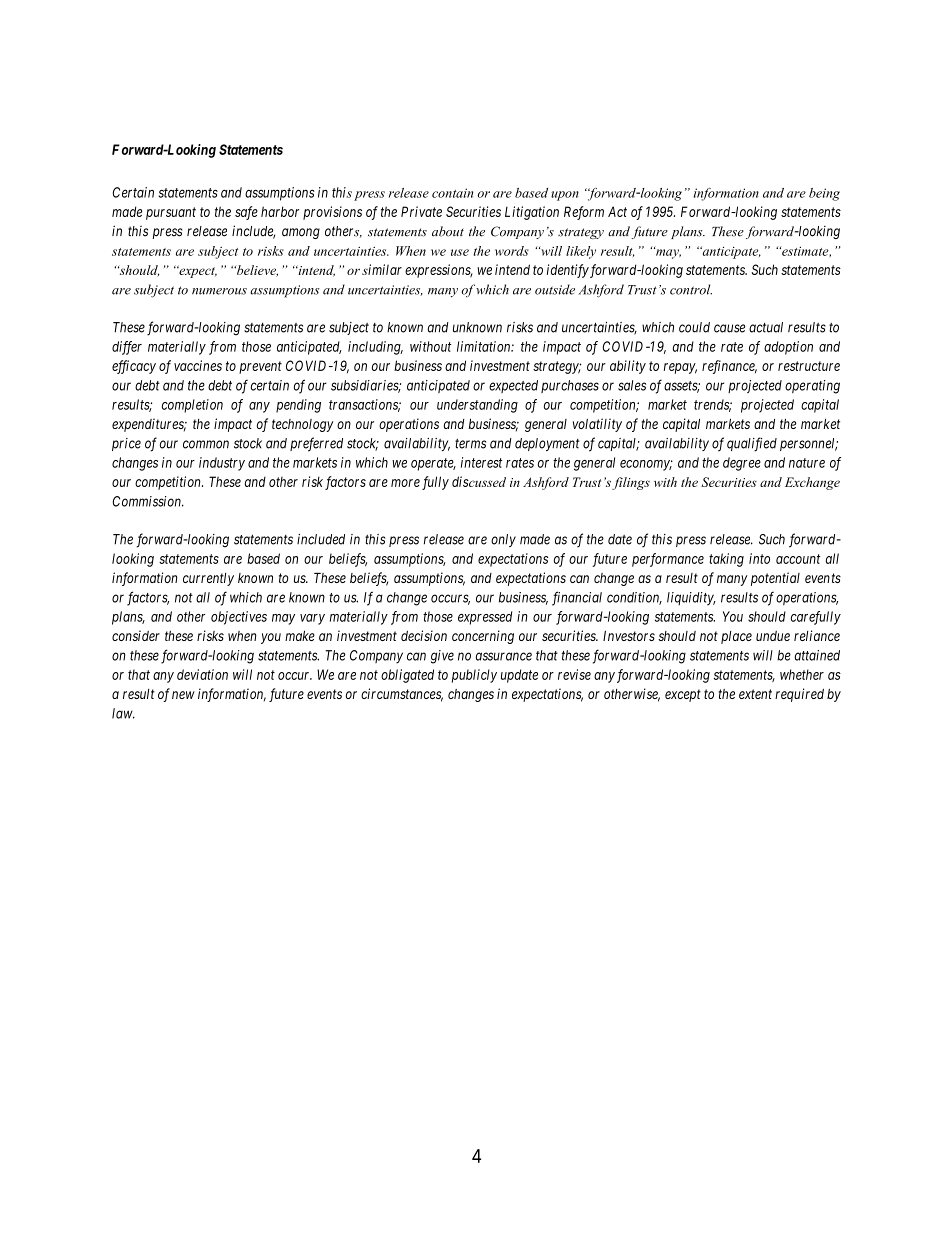 The height and width of the document is (1233, 952). What do you see at coordinates (812, 387) in the document?
I see `operating` at bounding box center [812, 387].
